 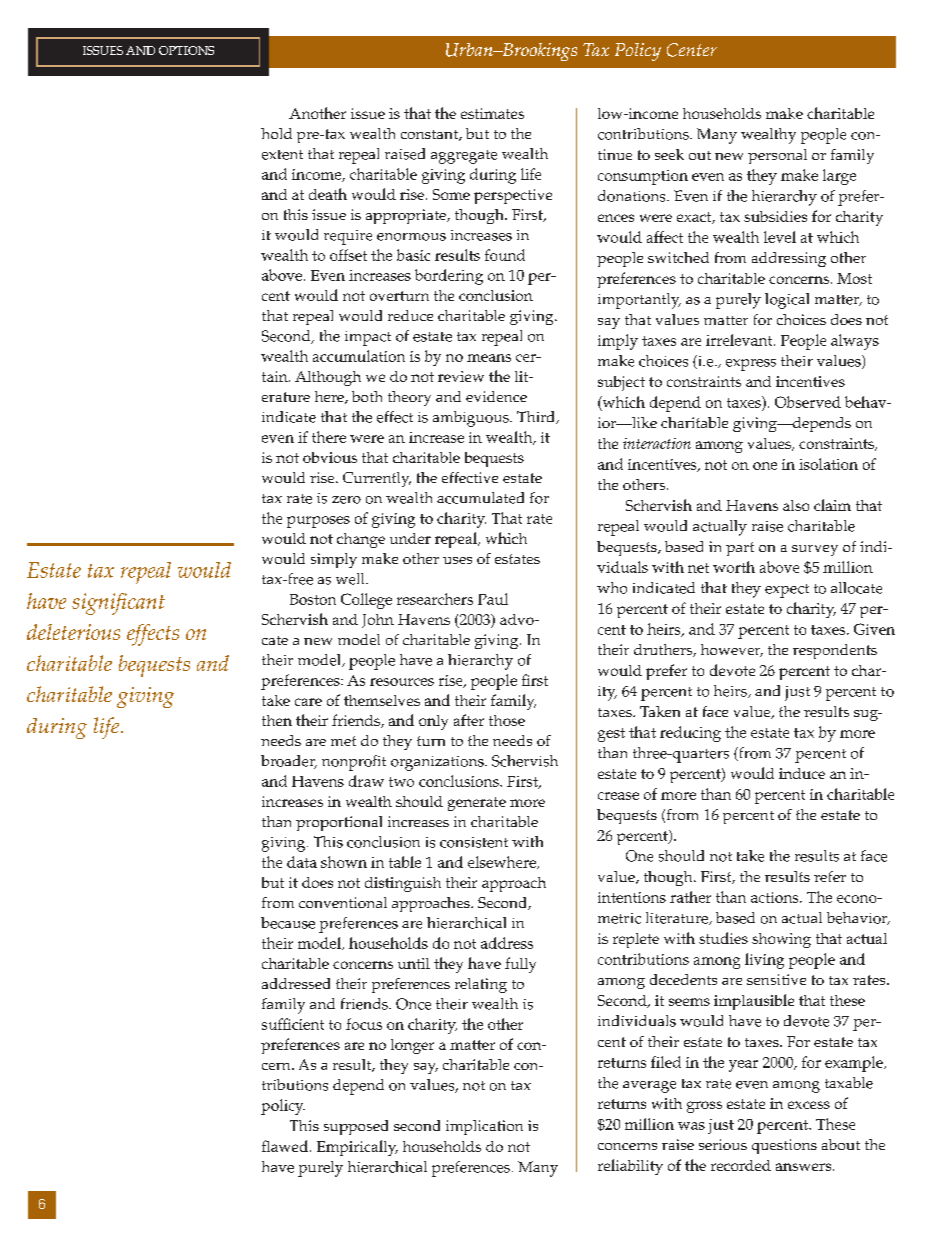 I want to click on Paul, so click(x=493, y=599).
